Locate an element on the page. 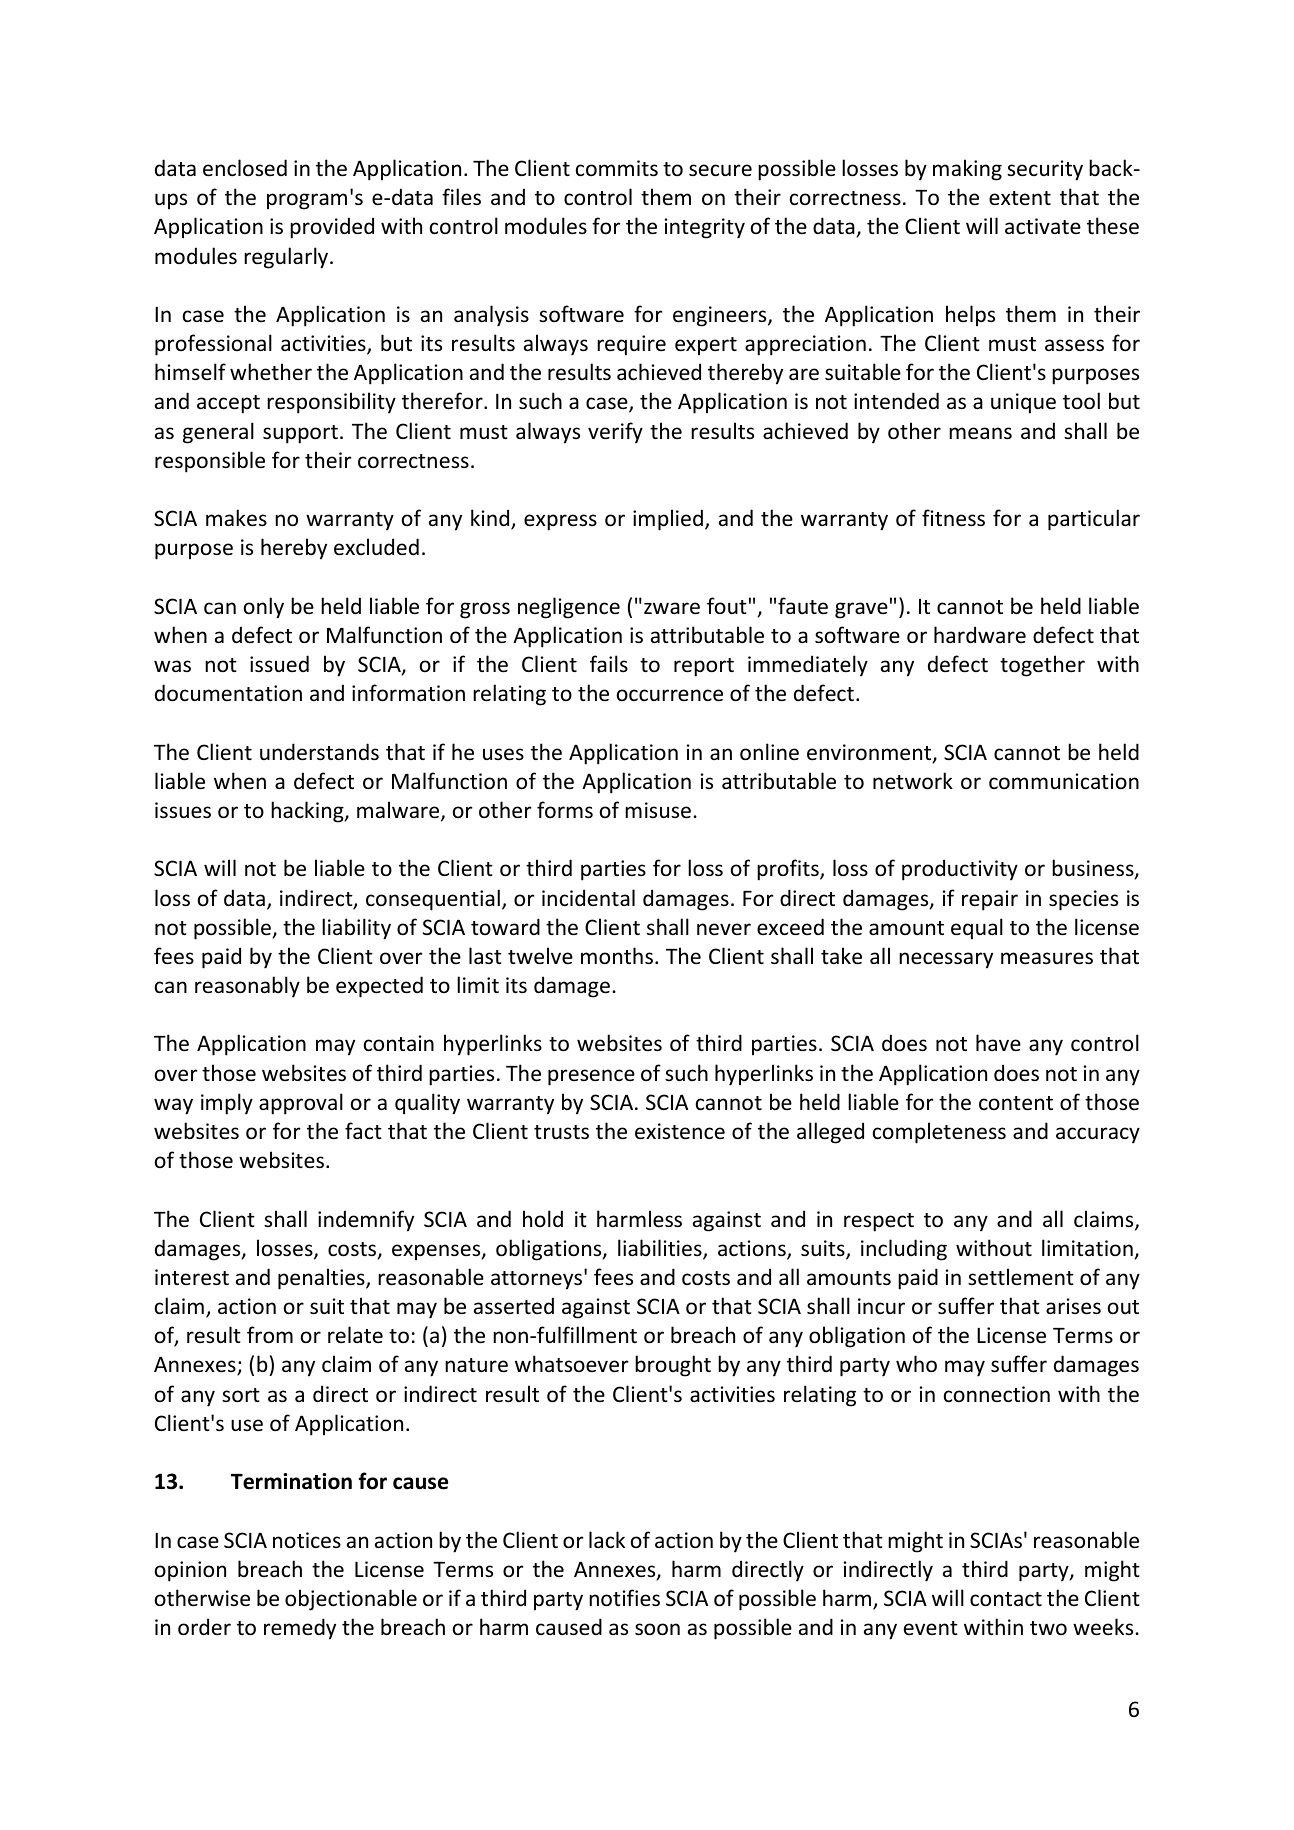 The image size is (1294, 1830). extent is located at coordinates (1020, 198).
